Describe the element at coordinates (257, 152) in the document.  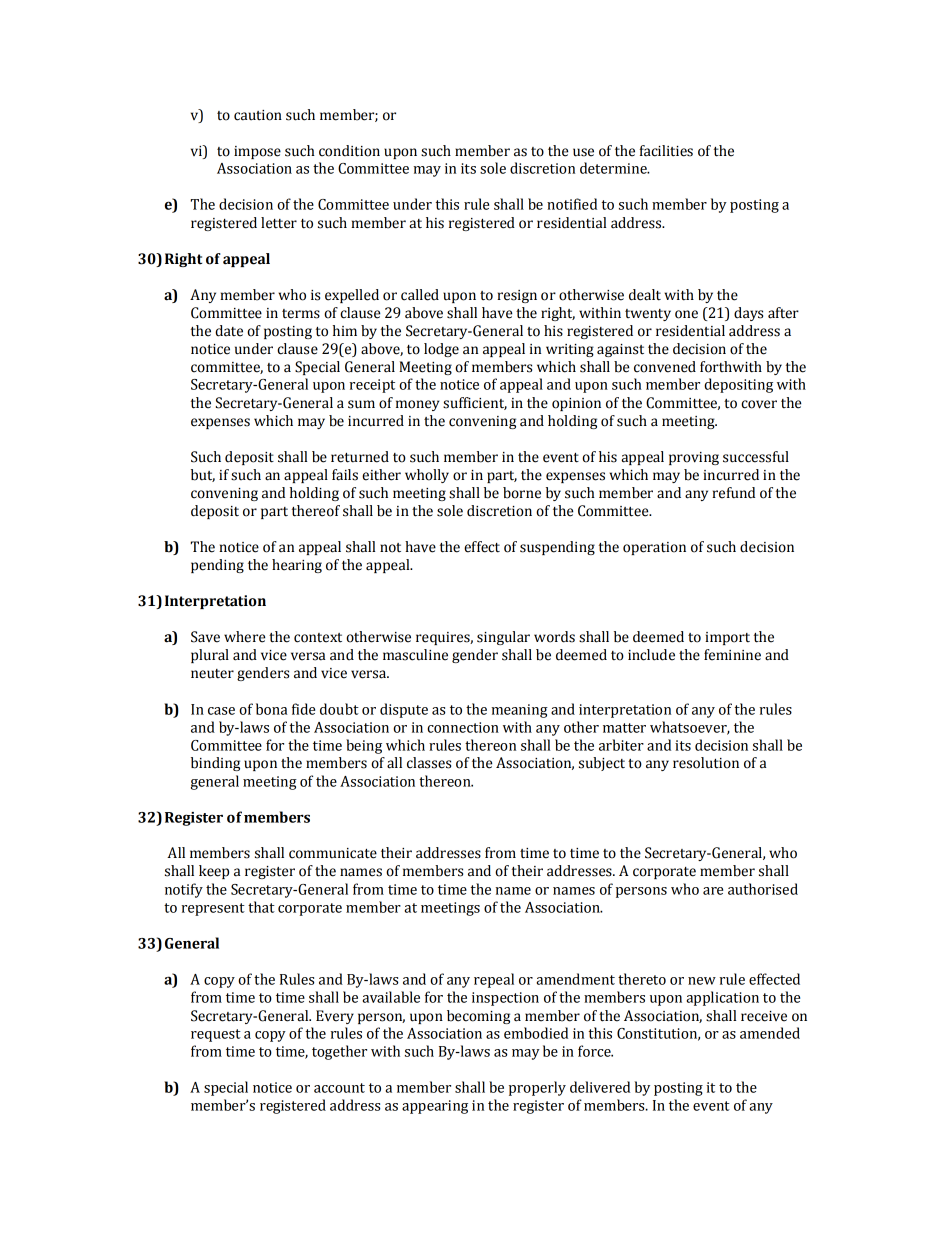
I see `impose` at that location.
